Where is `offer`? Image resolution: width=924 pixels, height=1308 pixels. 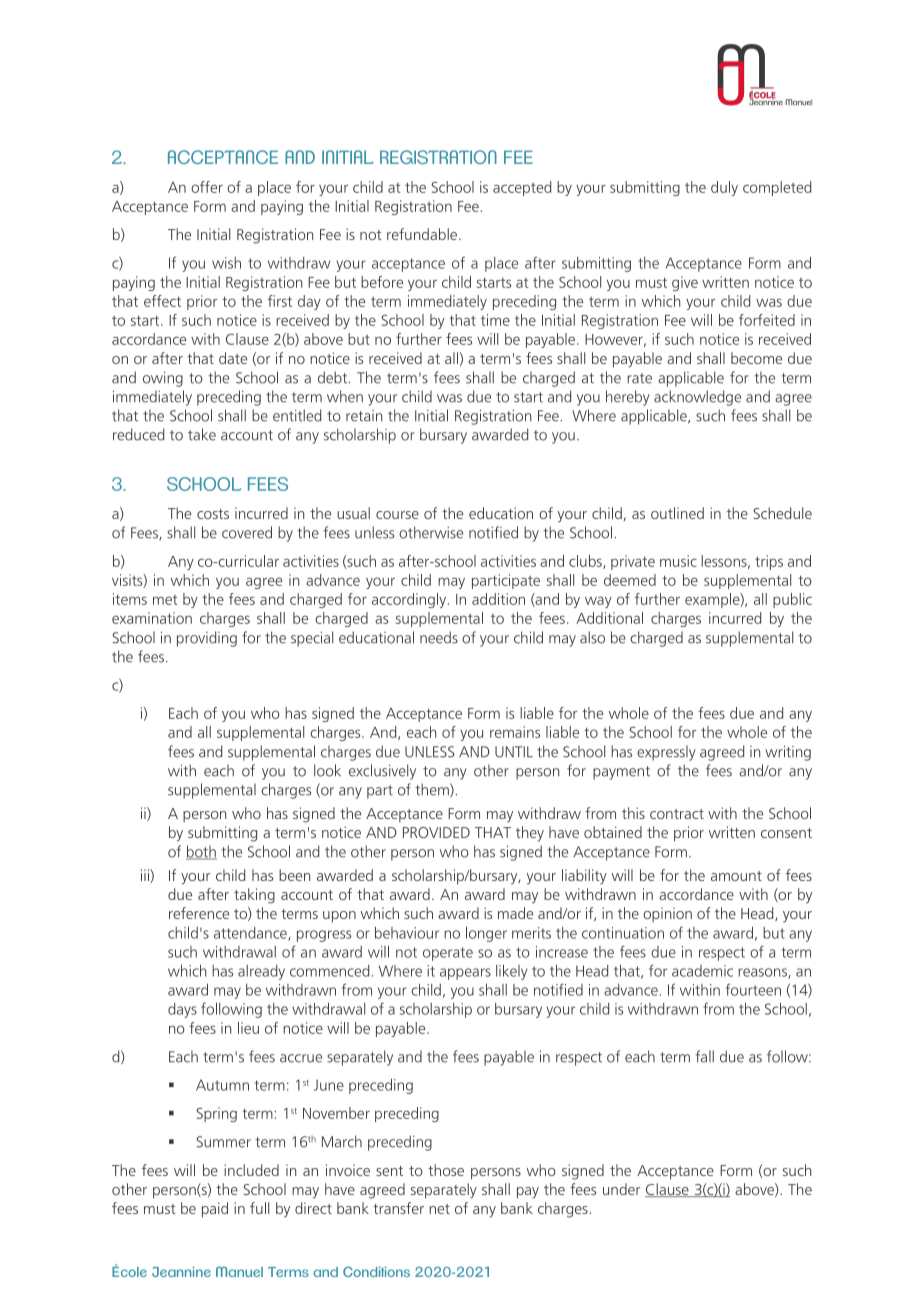 offer is located at coordinates (207, 187).
